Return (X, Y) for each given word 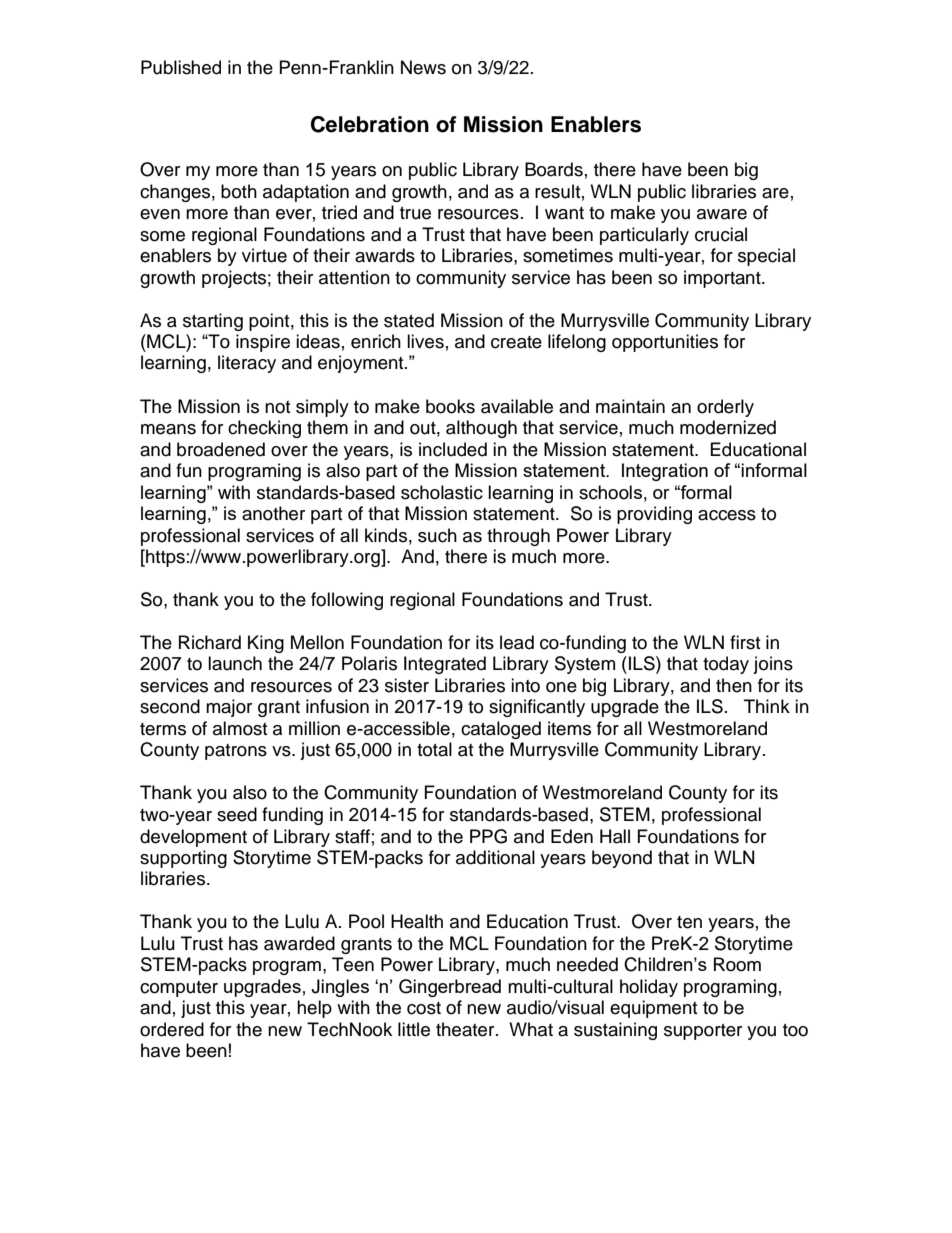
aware (722, 214)
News (423, 67)
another (273, 513)
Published (181, 67)
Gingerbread (450, 988)
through (518, 537)
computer (179, 989)
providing (654, 515)
